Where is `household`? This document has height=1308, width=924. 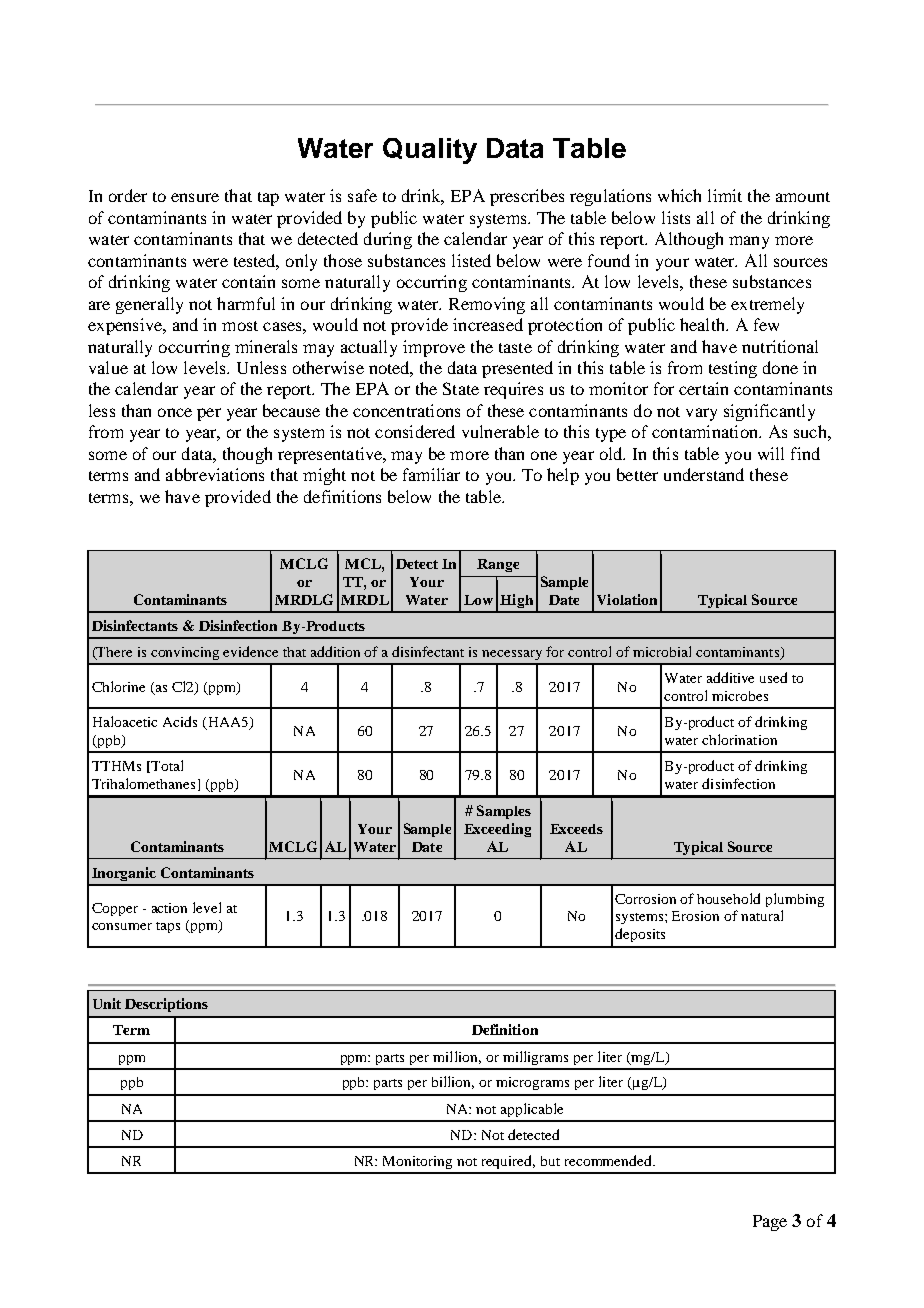 household is located at coordinates (728, 898).
